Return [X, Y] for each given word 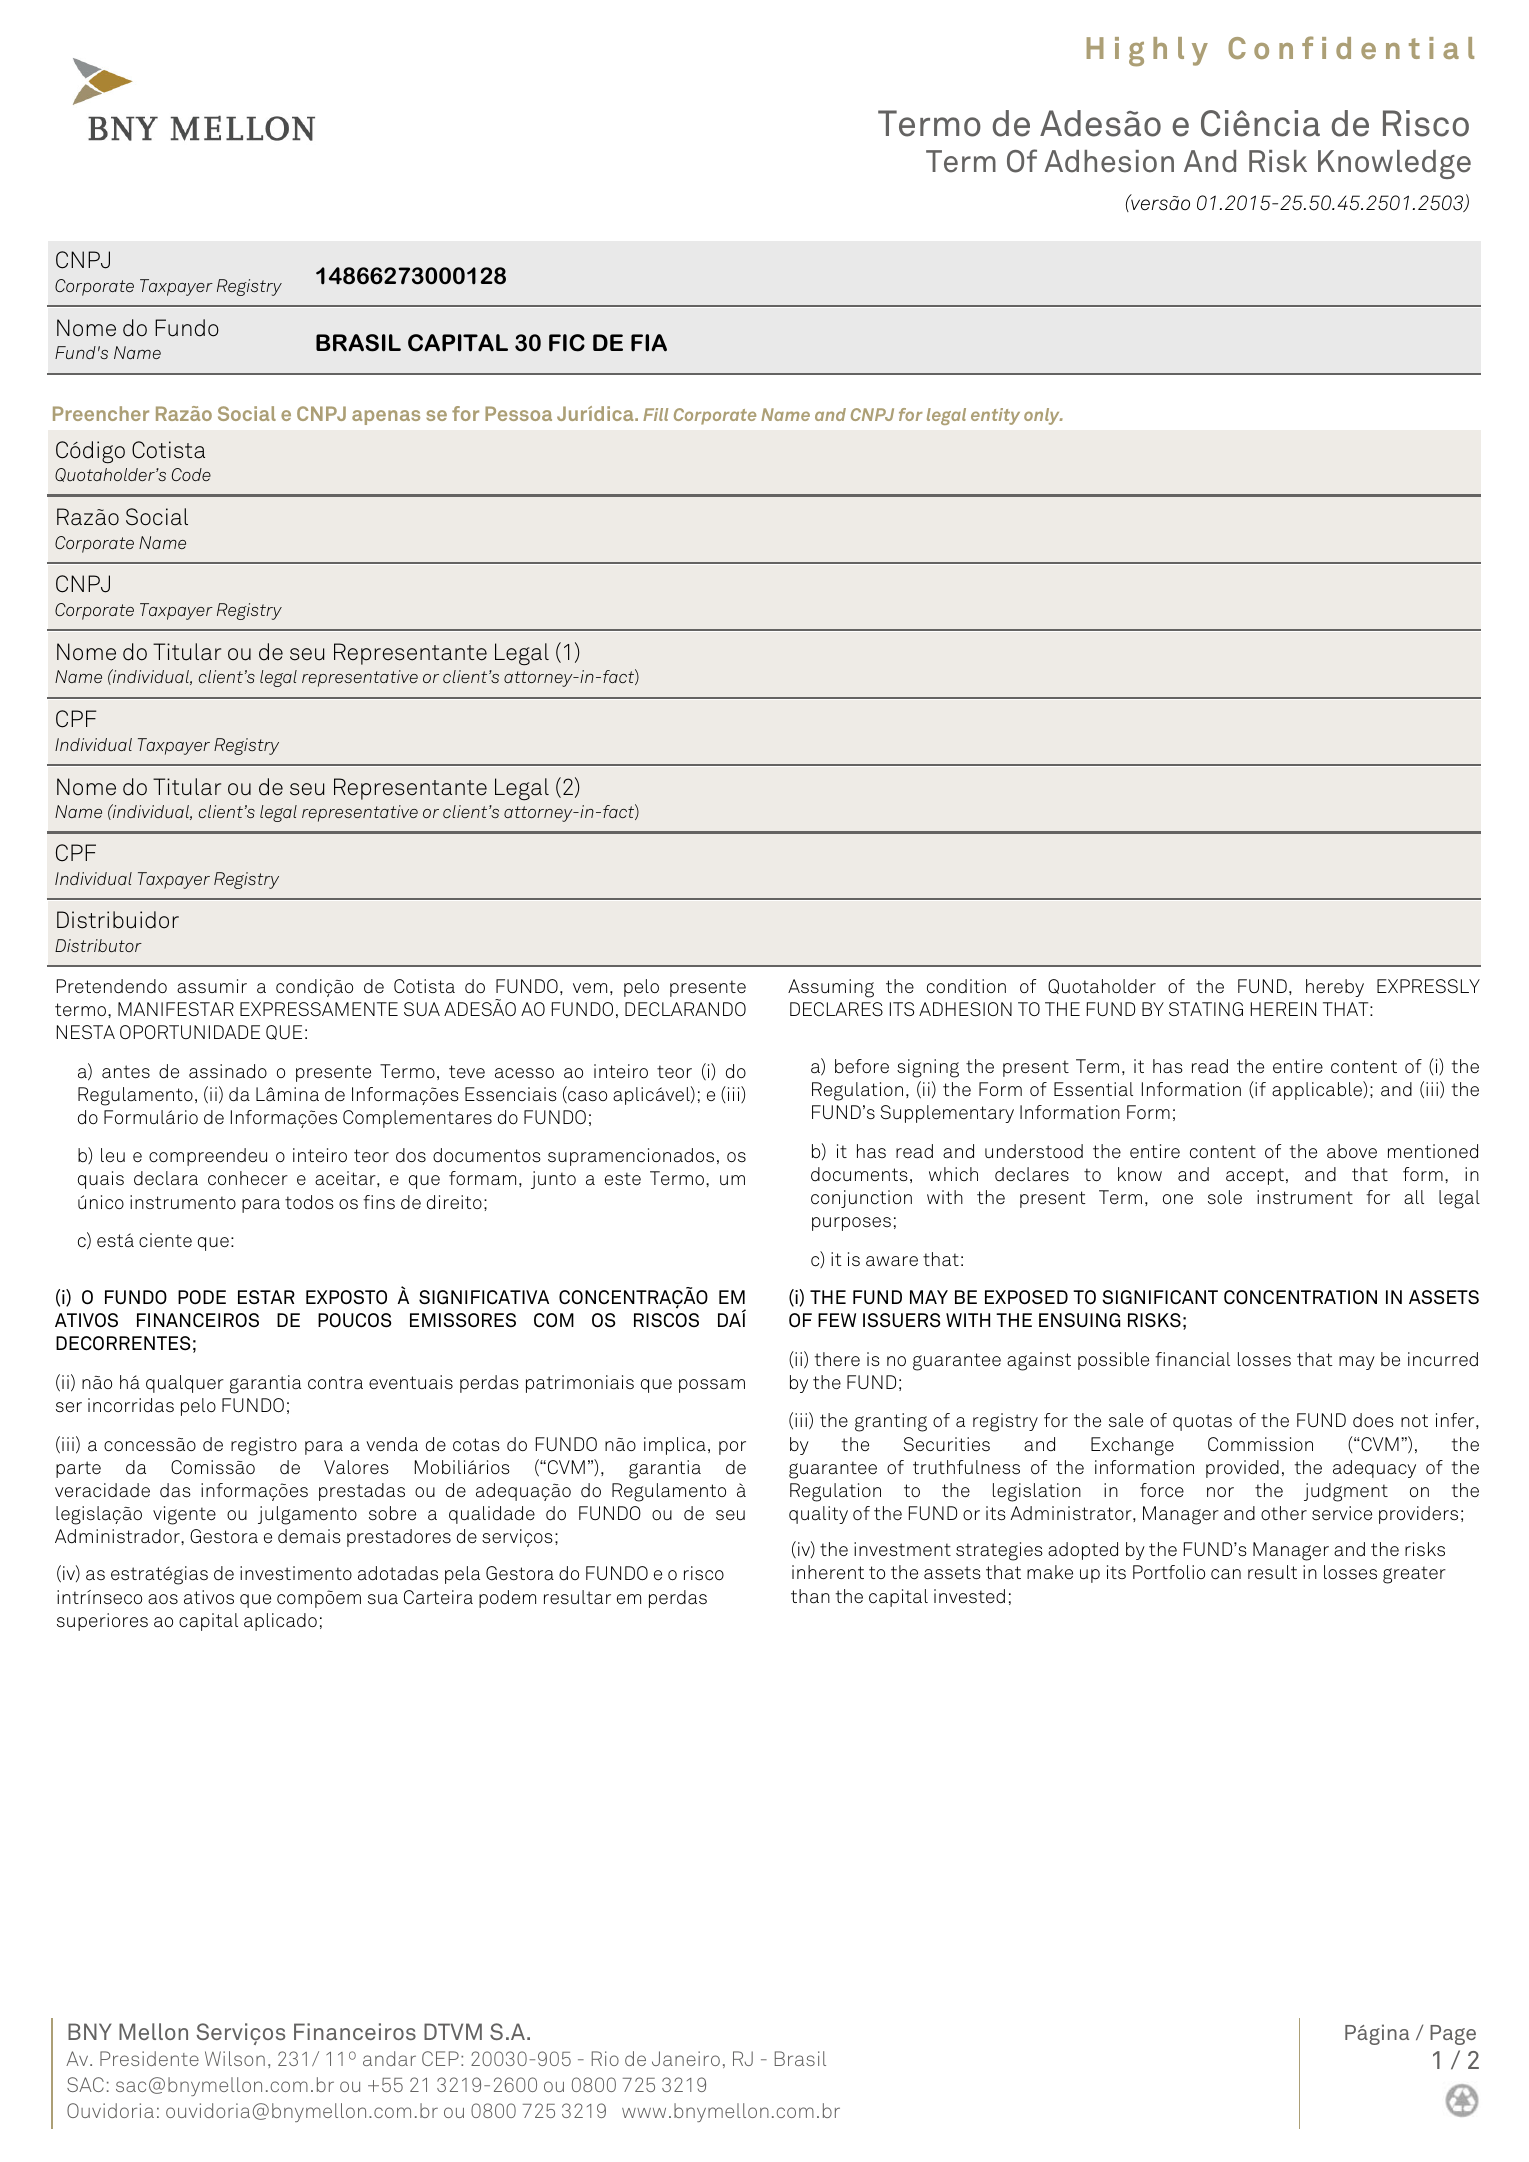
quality [818, 1515]
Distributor [98, 945]
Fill [655, 414]
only [1043, 416]
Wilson [235, 2058]
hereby [1335, 988]
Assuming [831, 988]
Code [191, 474]
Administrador [118, 1536]
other [1284, 1513]
